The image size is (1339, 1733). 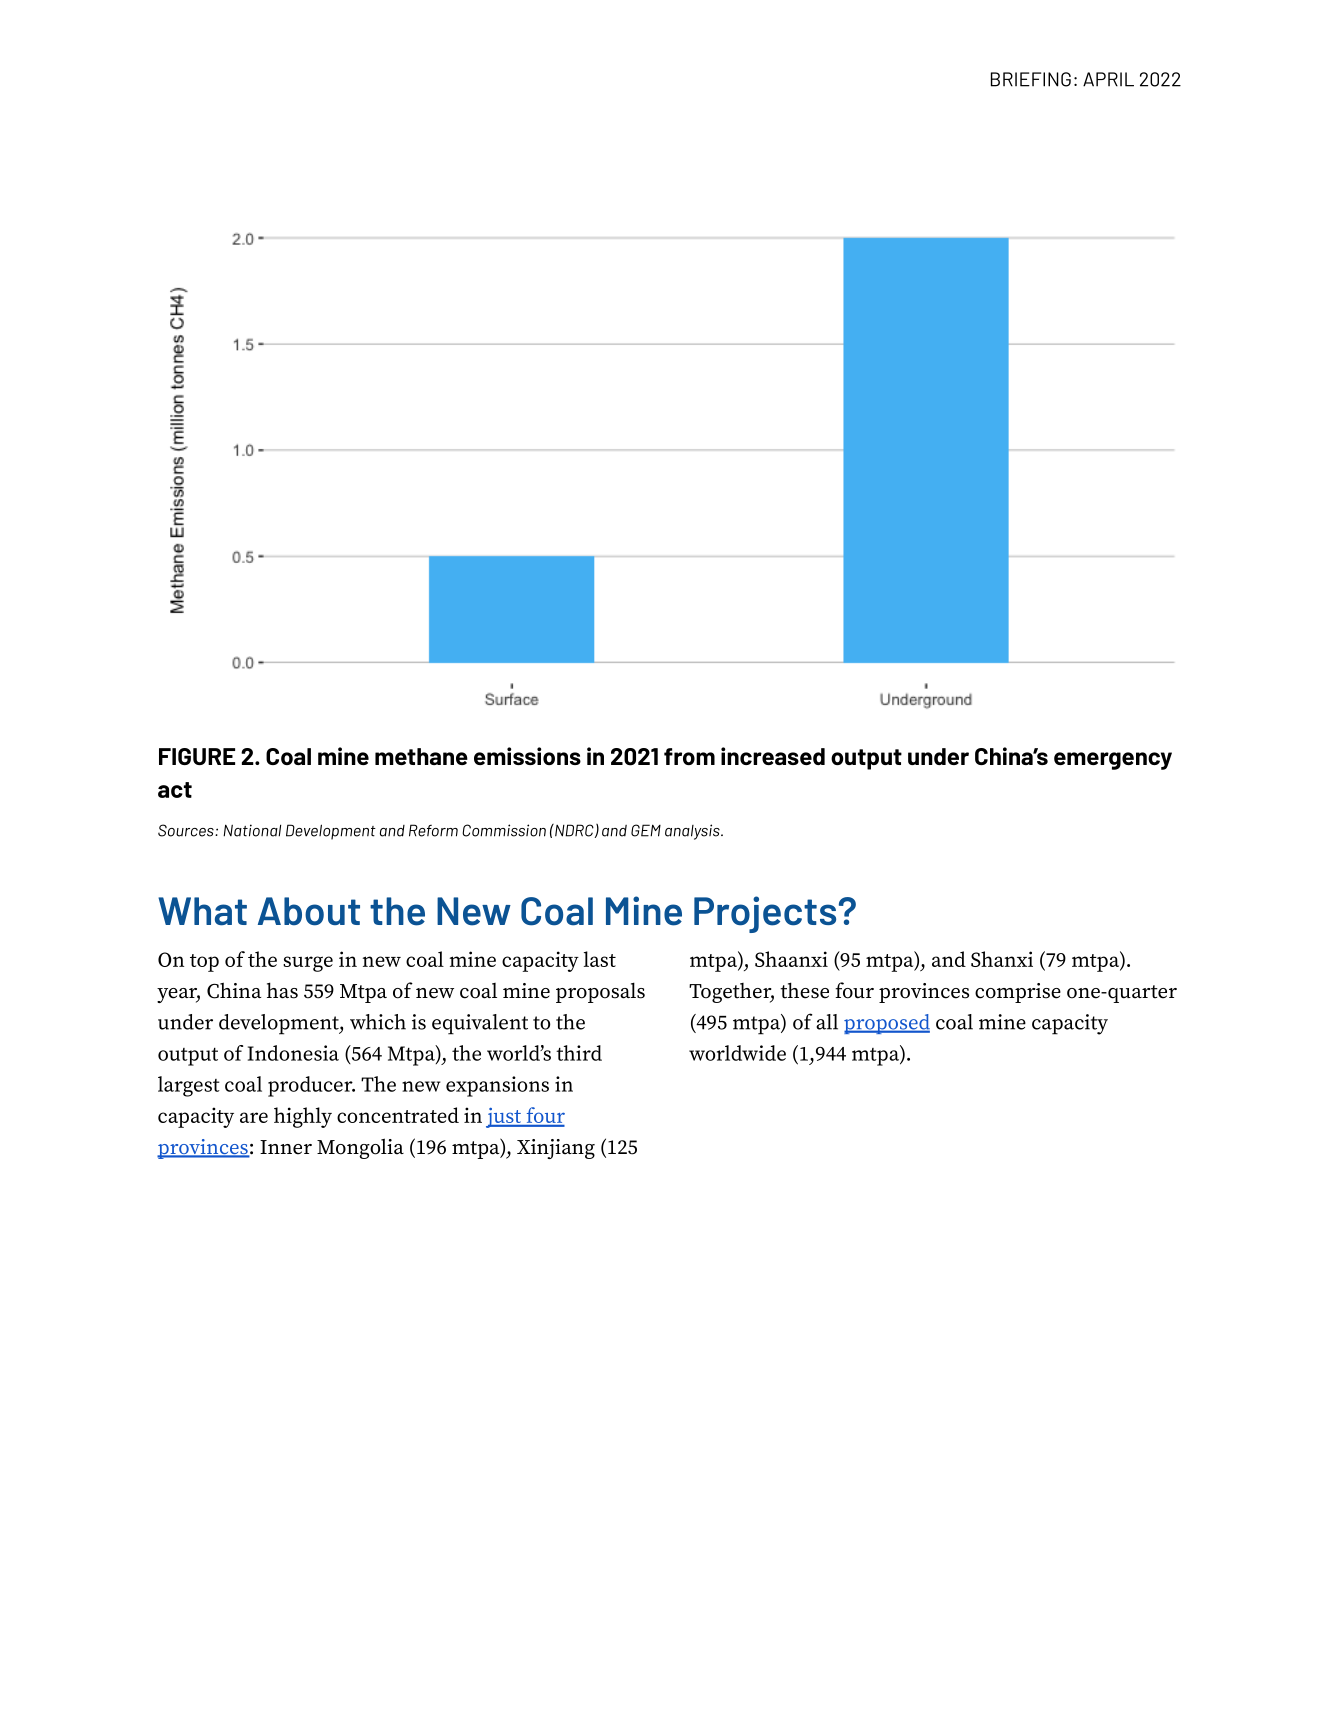 What do you see at coordinates (773, 756) in the page?
I see `increased` at bounding box center [773, 756].
